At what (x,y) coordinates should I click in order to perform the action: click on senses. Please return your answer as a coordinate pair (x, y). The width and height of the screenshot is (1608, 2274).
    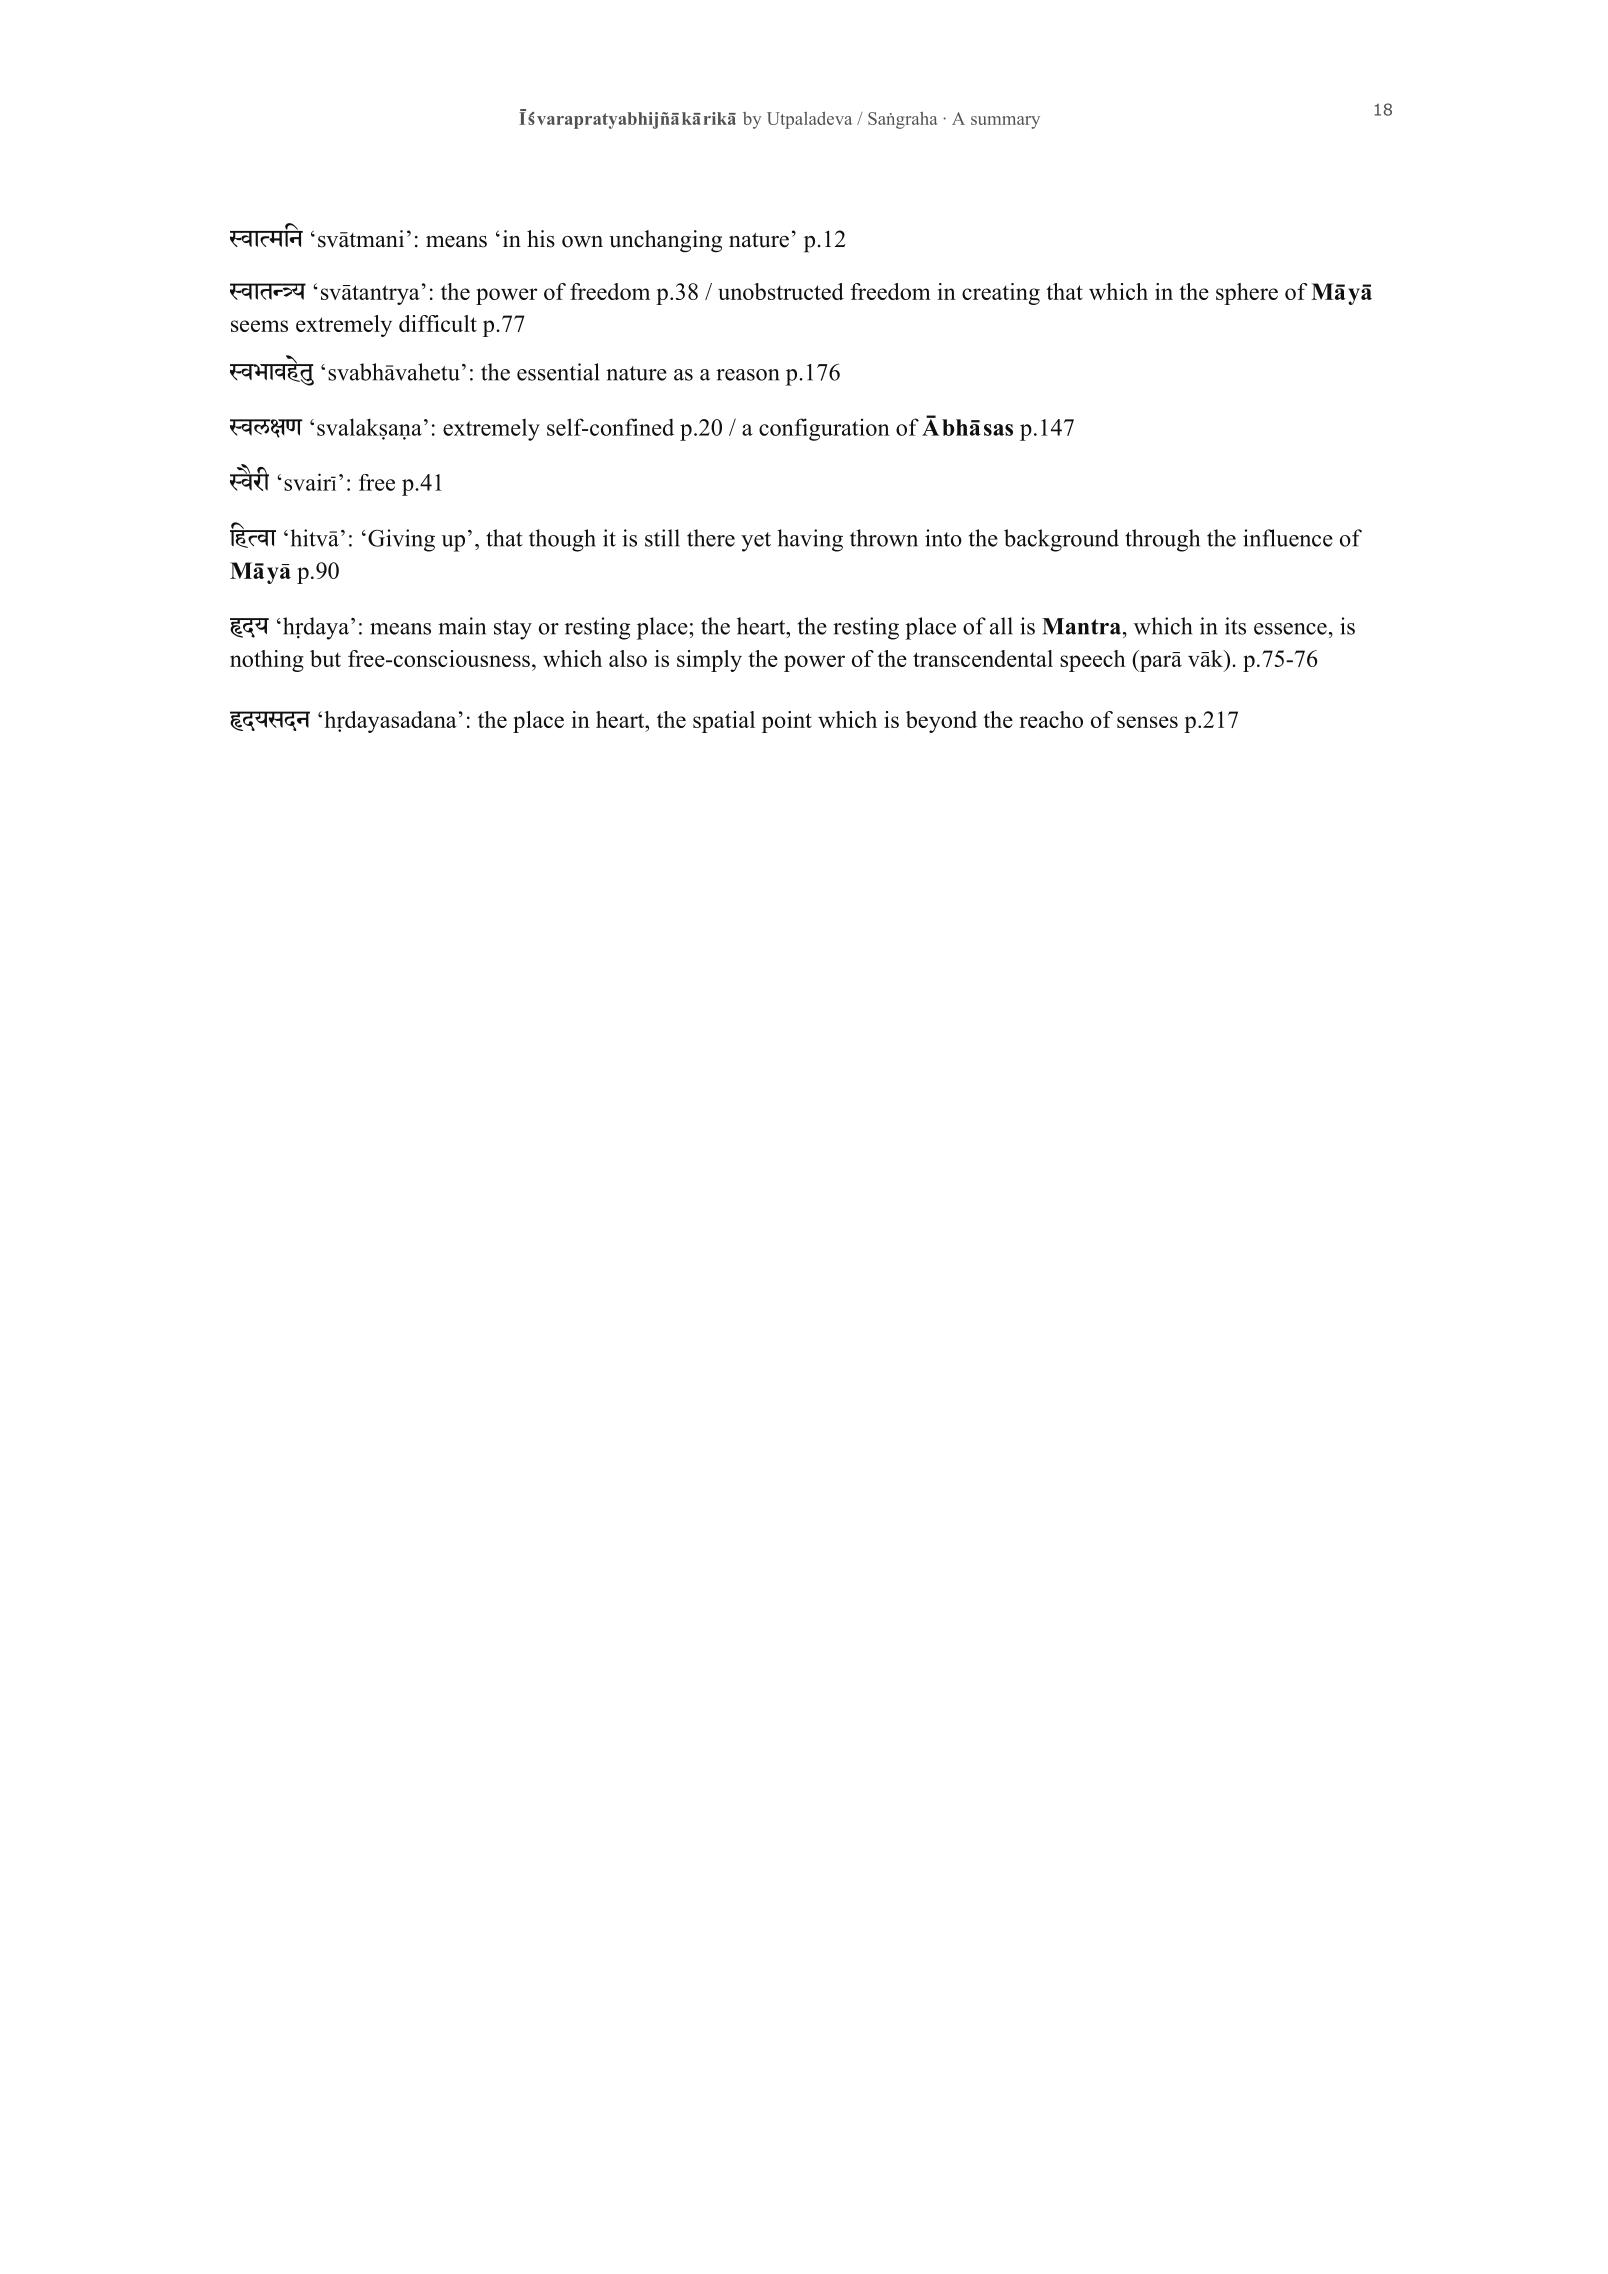
    Looking at the image, I should click on (1147, 722).
